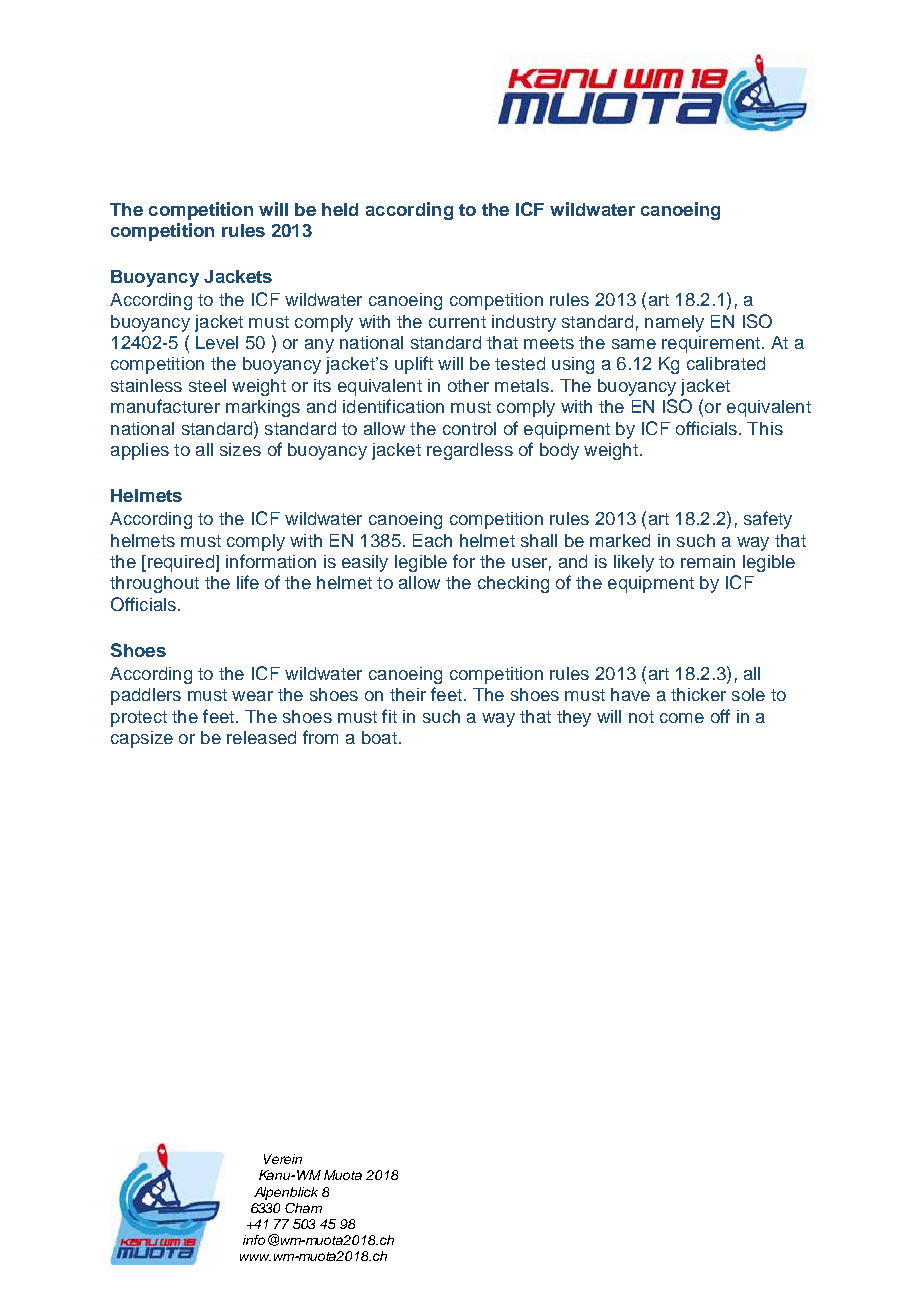  What do you see at coordinates (283, 1159) in the screenshot?
I see `Verein` at bounding box center [283, 1159].
